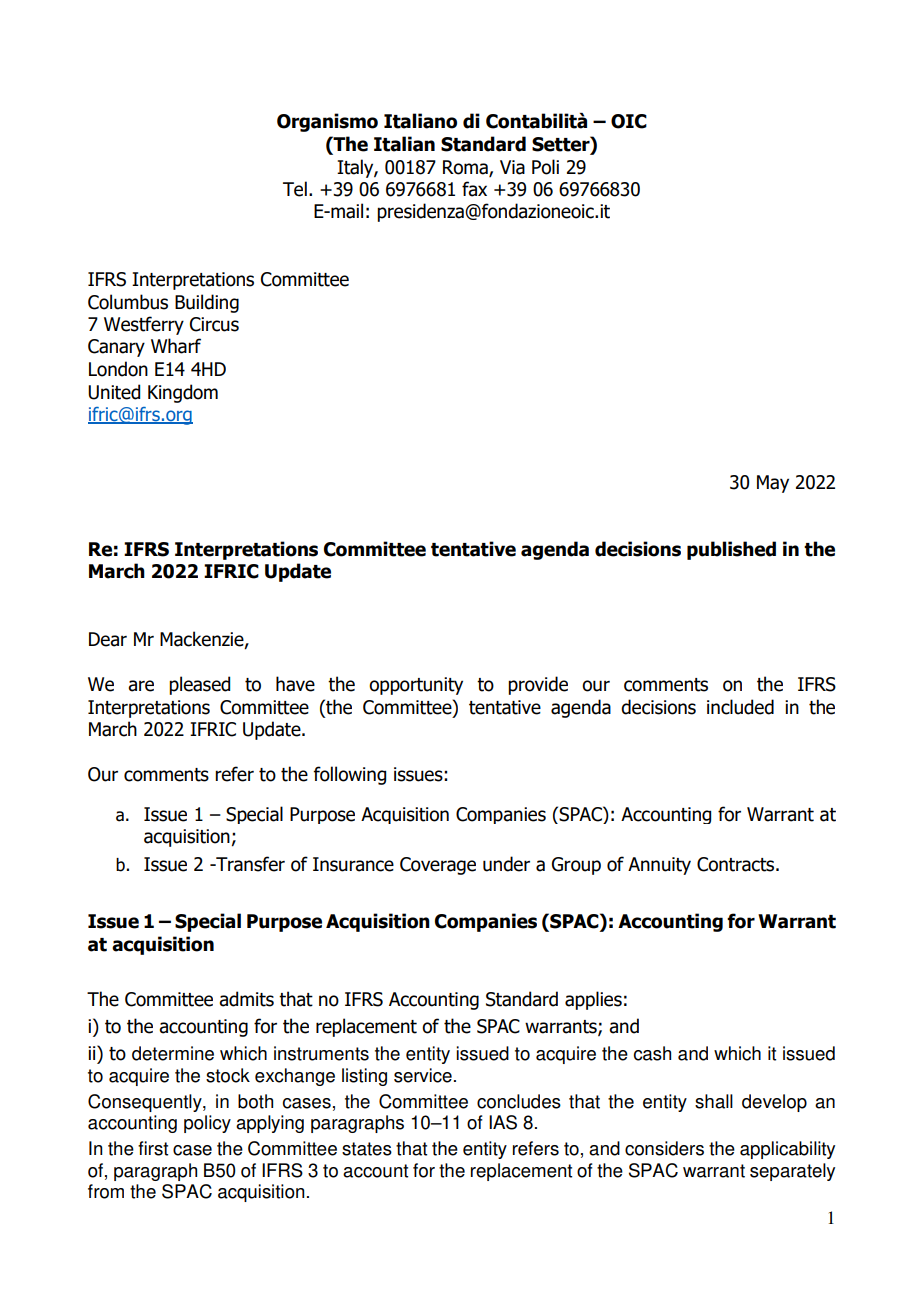  I want to click on Annuity, so click(659, 866).
